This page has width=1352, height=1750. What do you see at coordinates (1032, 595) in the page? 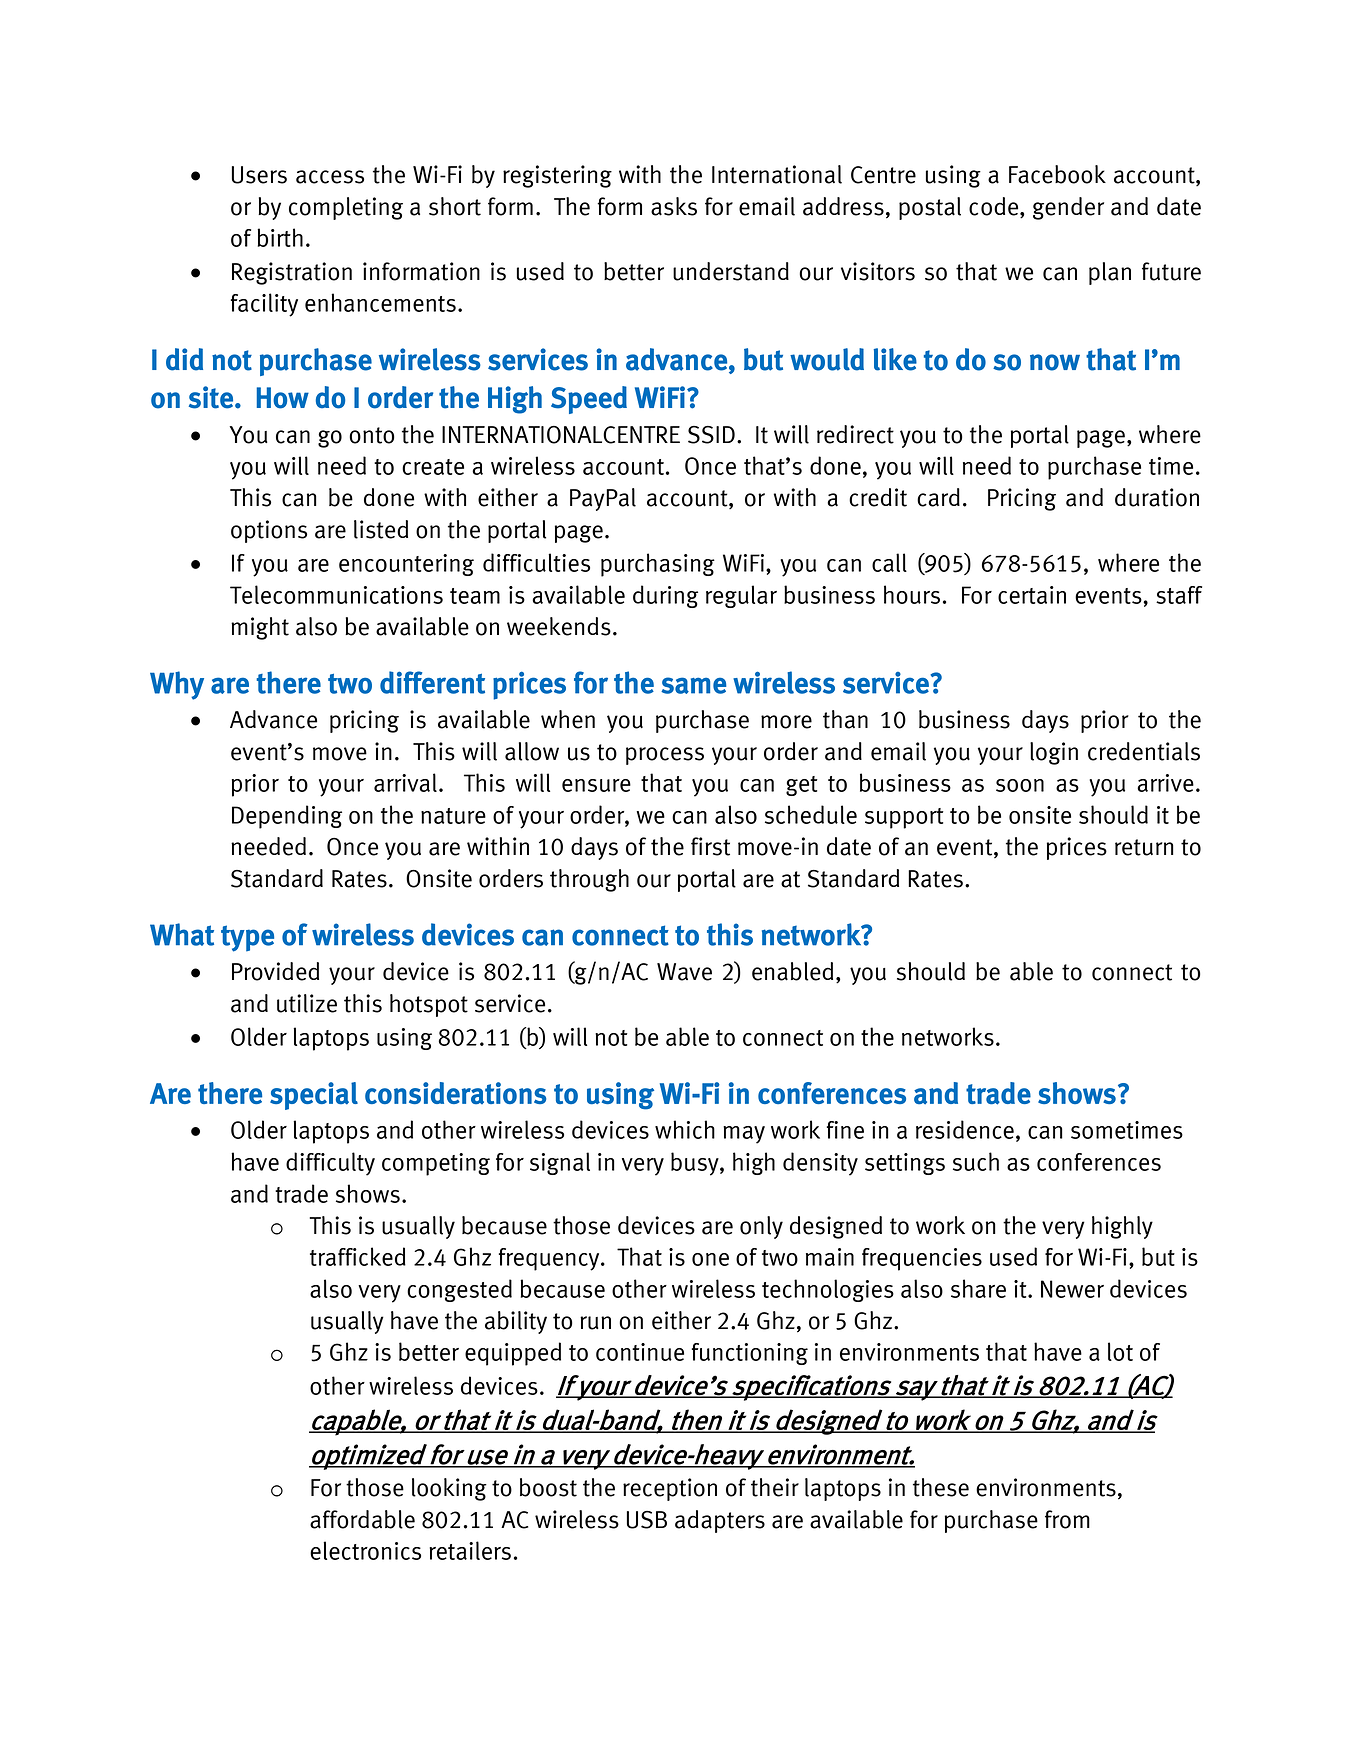
I see `certain` at bounding box center [1032, 595].
